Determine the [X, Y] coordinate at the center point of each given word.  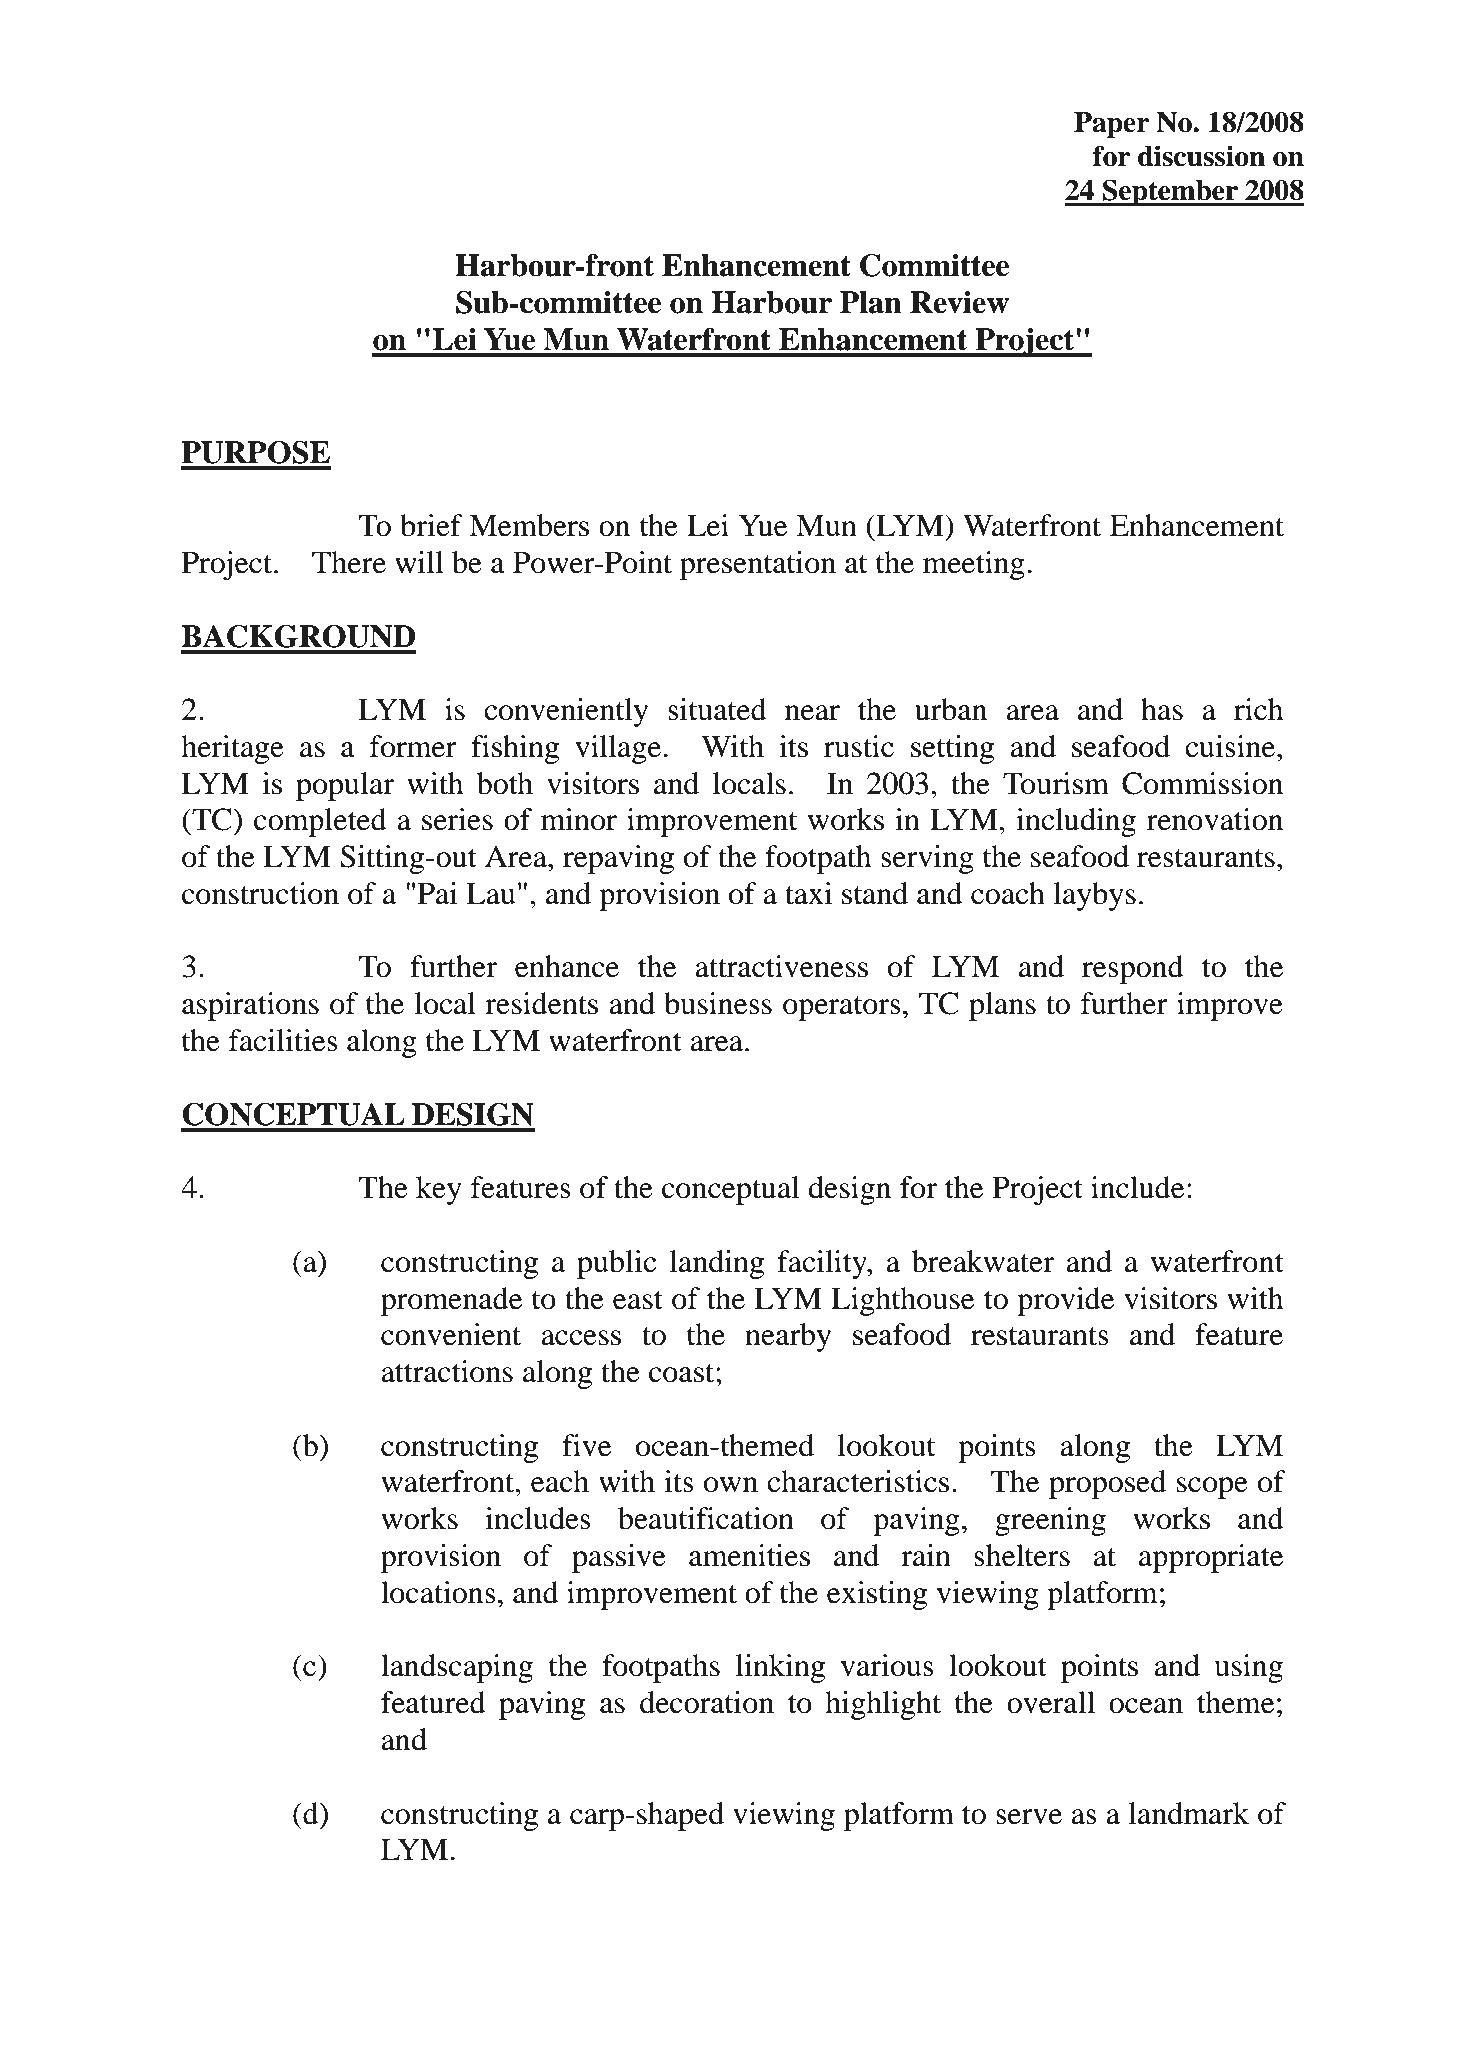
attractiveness [781, 966]
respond [1133, 969]
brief [431, 525]
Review [959, 302]
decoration [707, 1702]
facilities [283, 1040]
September [1170, 192]
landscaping [457, 1668]
